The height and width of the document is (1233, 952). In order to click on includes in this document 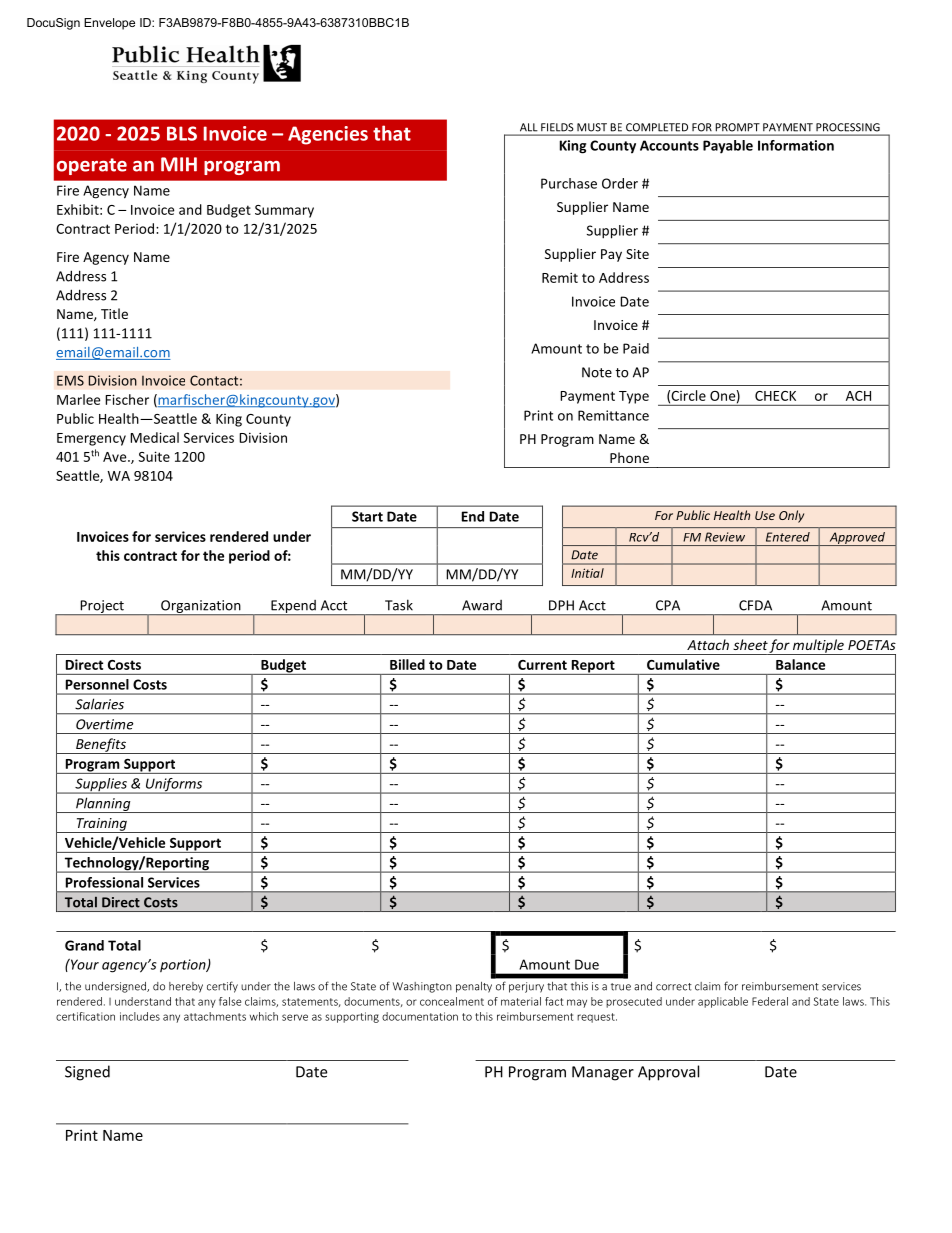, I will do `click(140, 1016)`.
